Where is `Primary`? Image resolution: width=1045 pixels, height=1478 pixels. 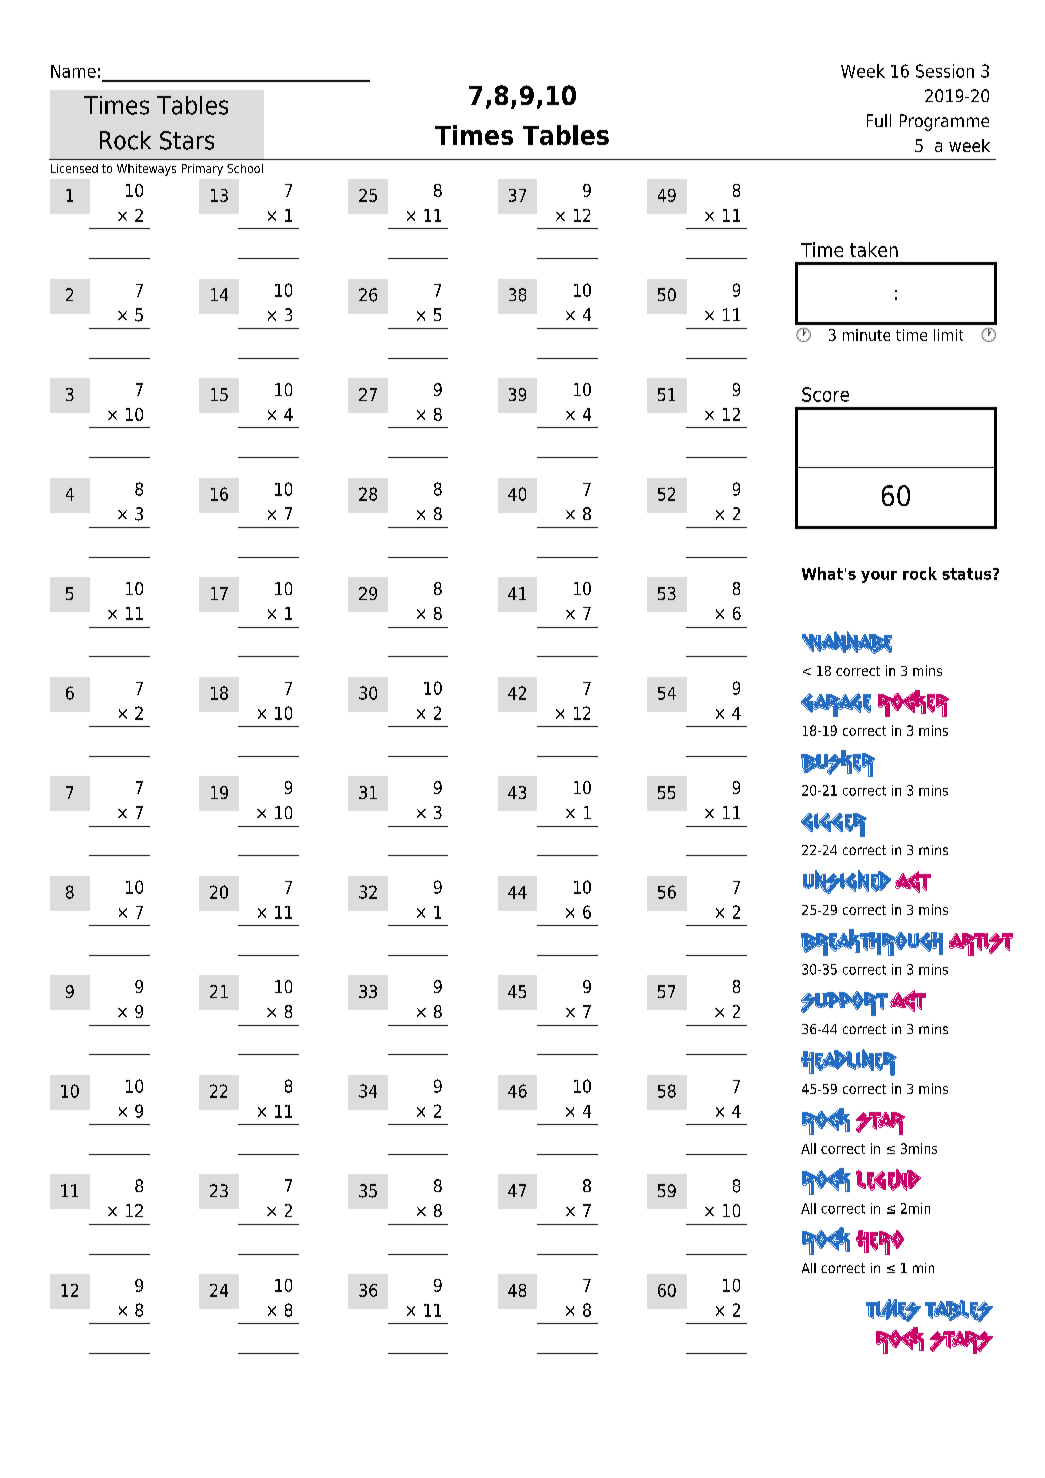
Primary is located at coordinates (202, 170).
